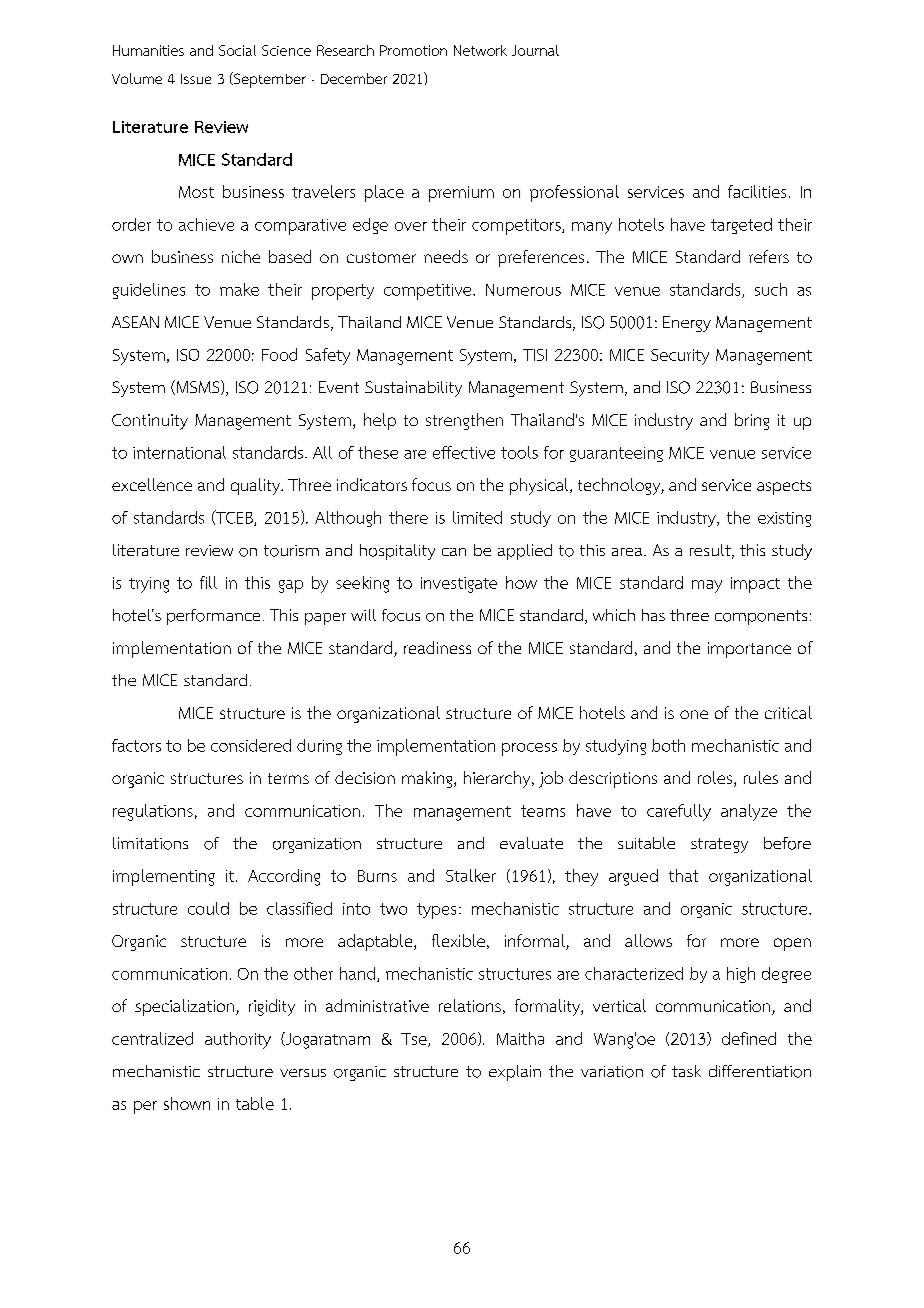  What do you see at coordinates (239, 289) in the document?
I see `make` at bounding box center [239, 289].
